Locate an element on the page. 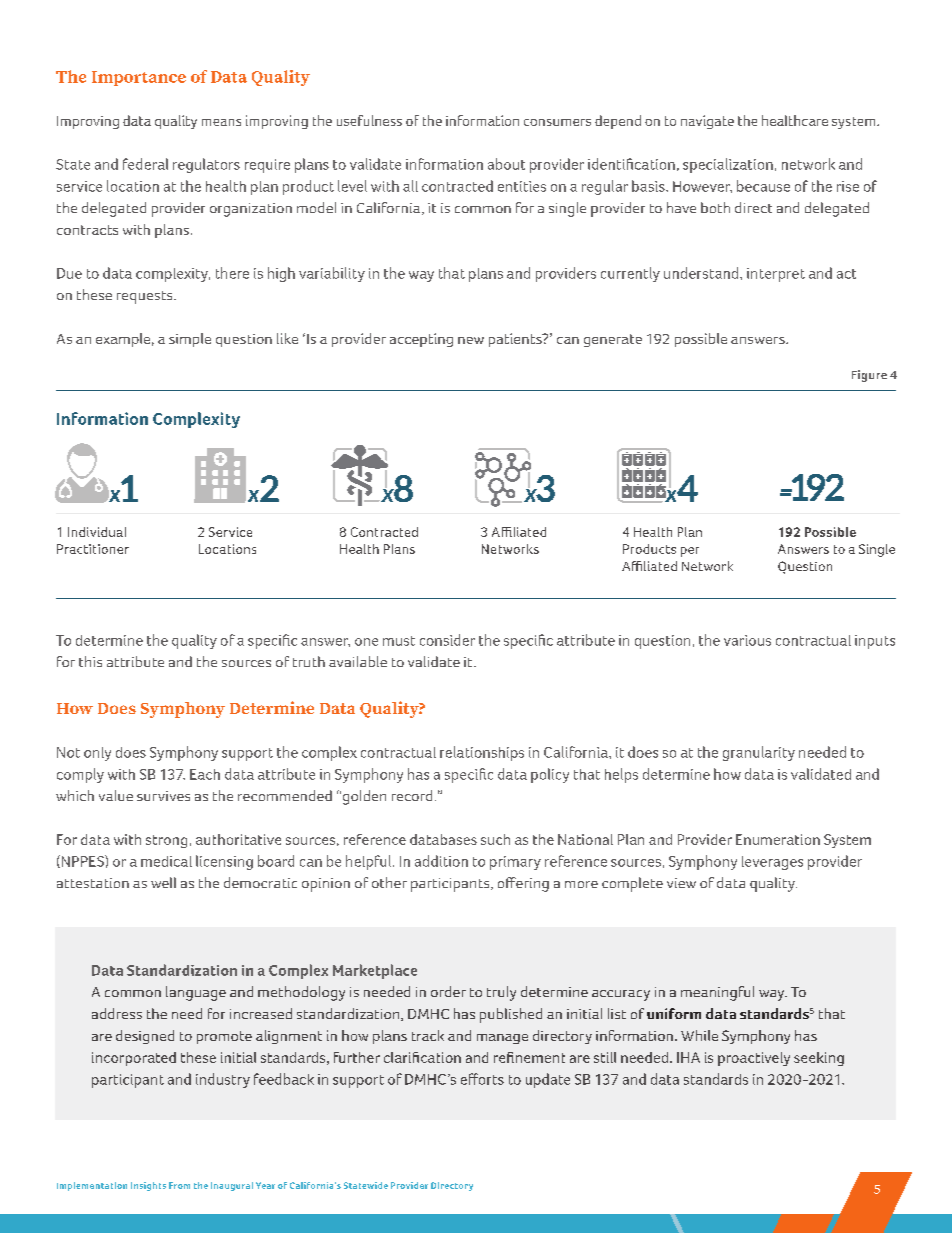 The height and width of the document is (1233, 952). navigate is located at coordinates (707, 122).
